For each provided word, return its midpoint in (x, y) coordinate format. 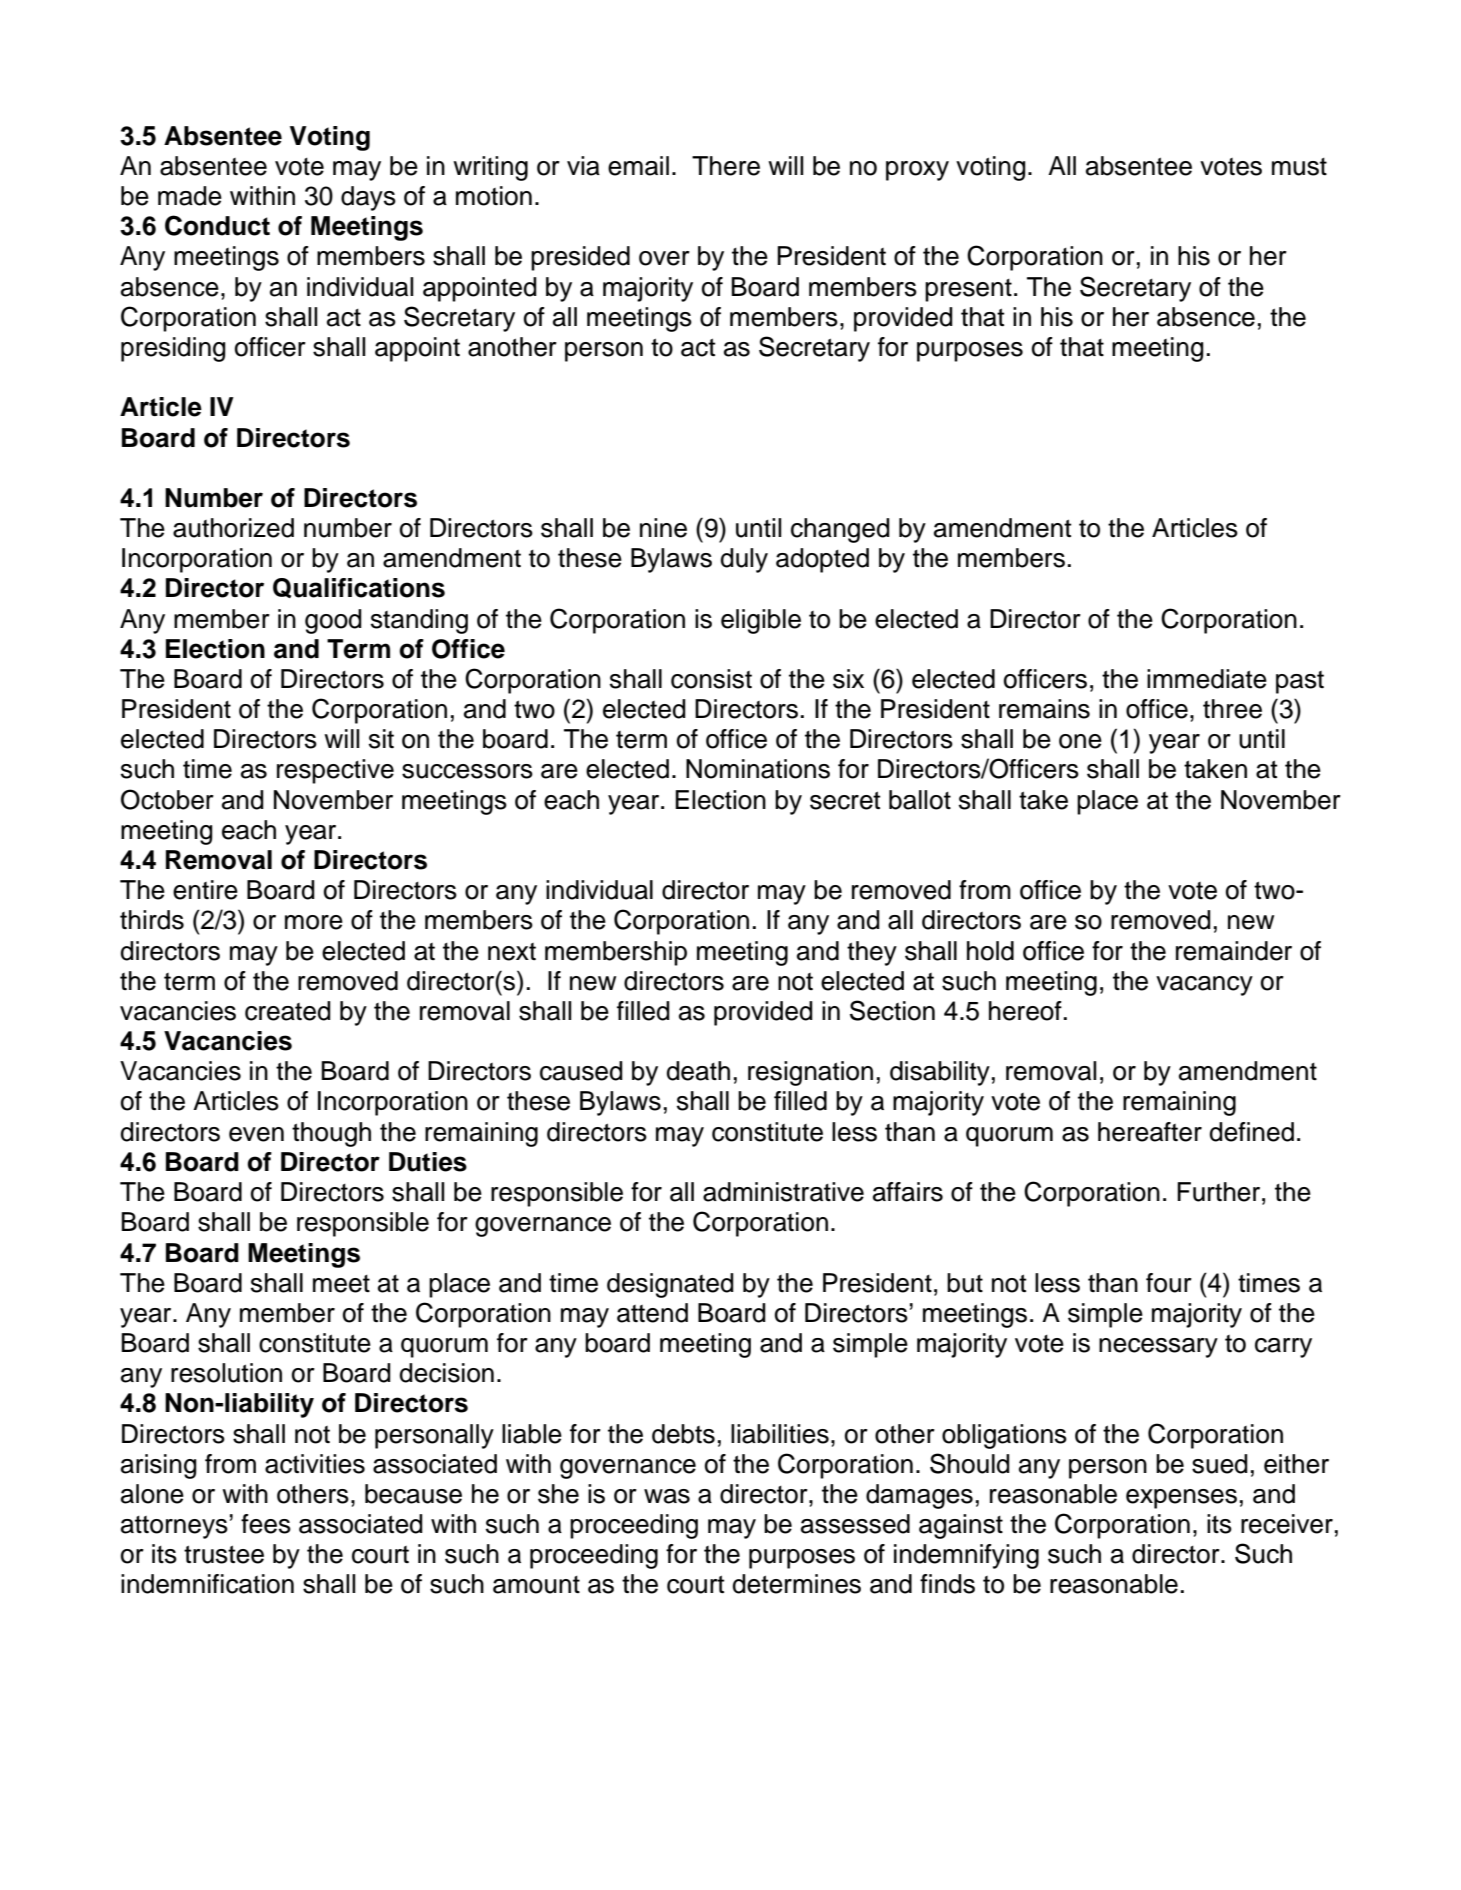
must (1299, 167)
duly (744, 560)
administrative (783, 1192)
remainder (1234, 951)
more (314, 922)
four (1169, 1283)
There (726, 166)
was (667, 1496)
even (256, 1134)
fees (266, 1524)
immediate (1207, 679)
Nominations (758, 769)
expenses (1181, 1499)
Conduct (217, 225)
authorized (233, 528)
